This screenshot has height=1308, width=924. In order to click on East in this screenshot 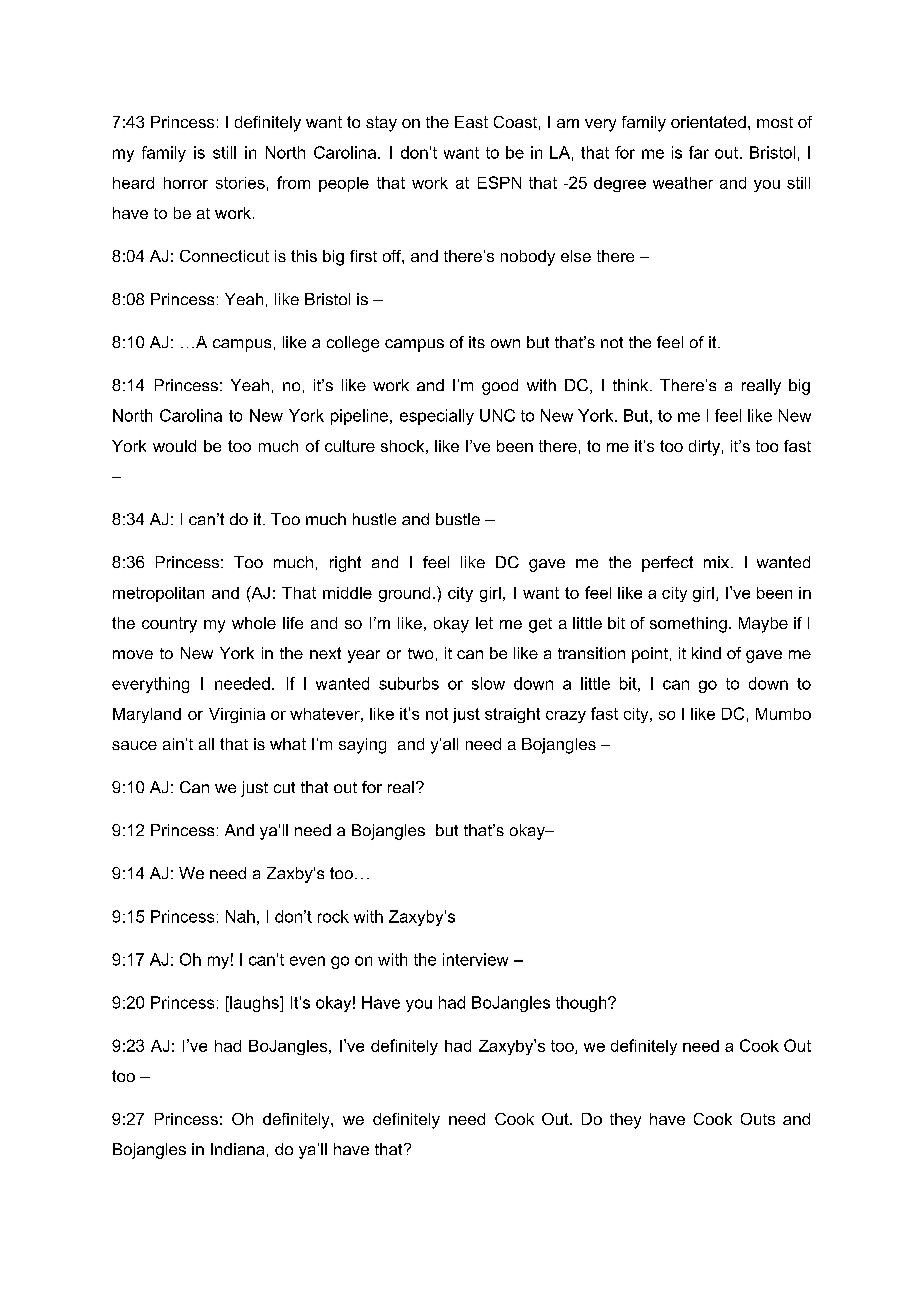, I will do `click(471, 122)`.
